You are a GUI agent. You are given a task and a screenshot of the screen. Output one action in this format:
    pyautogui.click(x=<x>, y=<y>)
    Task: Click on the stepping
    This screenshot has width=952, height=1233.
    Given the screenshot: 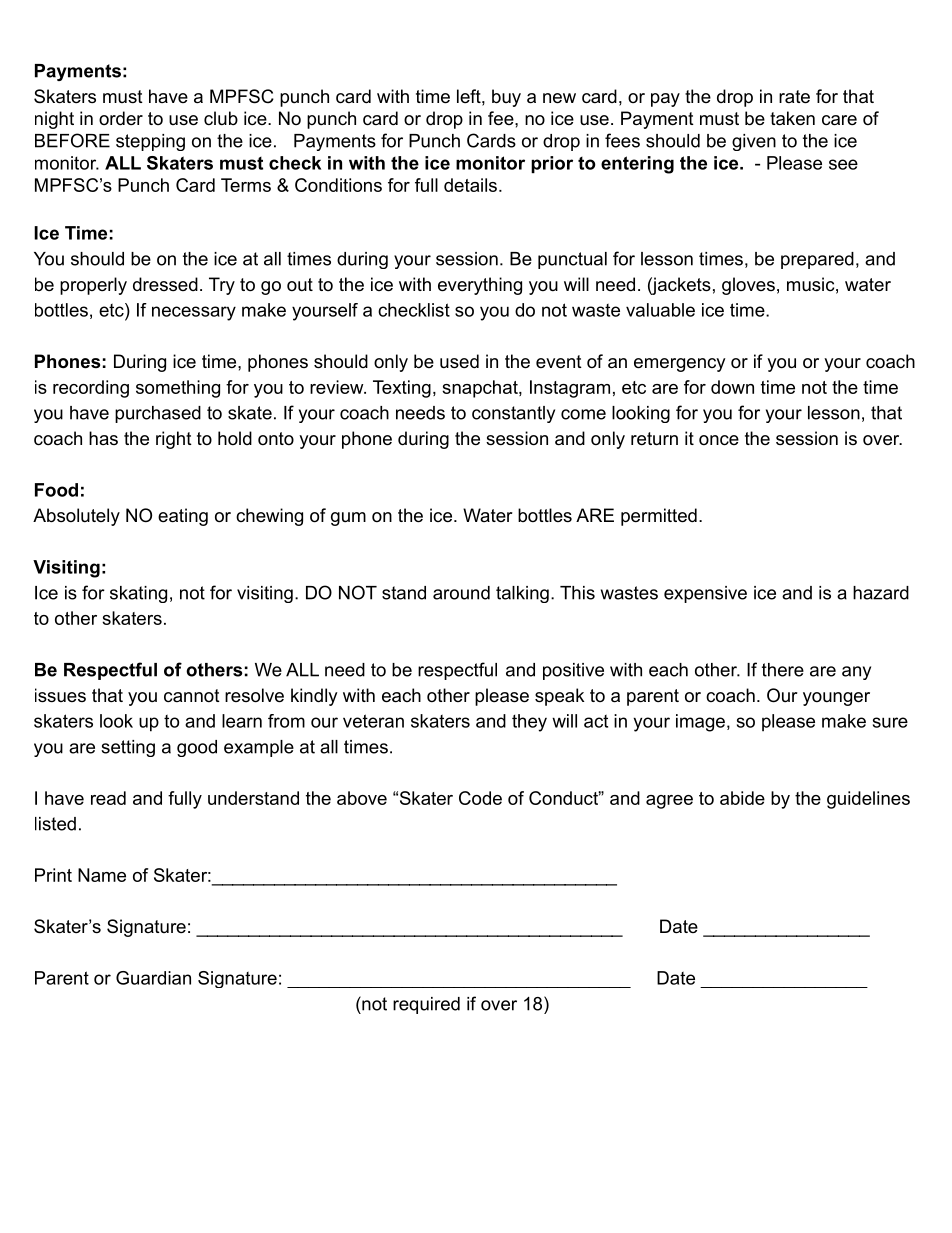 What is the action you would take?
    pyautogui.click(x=150, y=142)
